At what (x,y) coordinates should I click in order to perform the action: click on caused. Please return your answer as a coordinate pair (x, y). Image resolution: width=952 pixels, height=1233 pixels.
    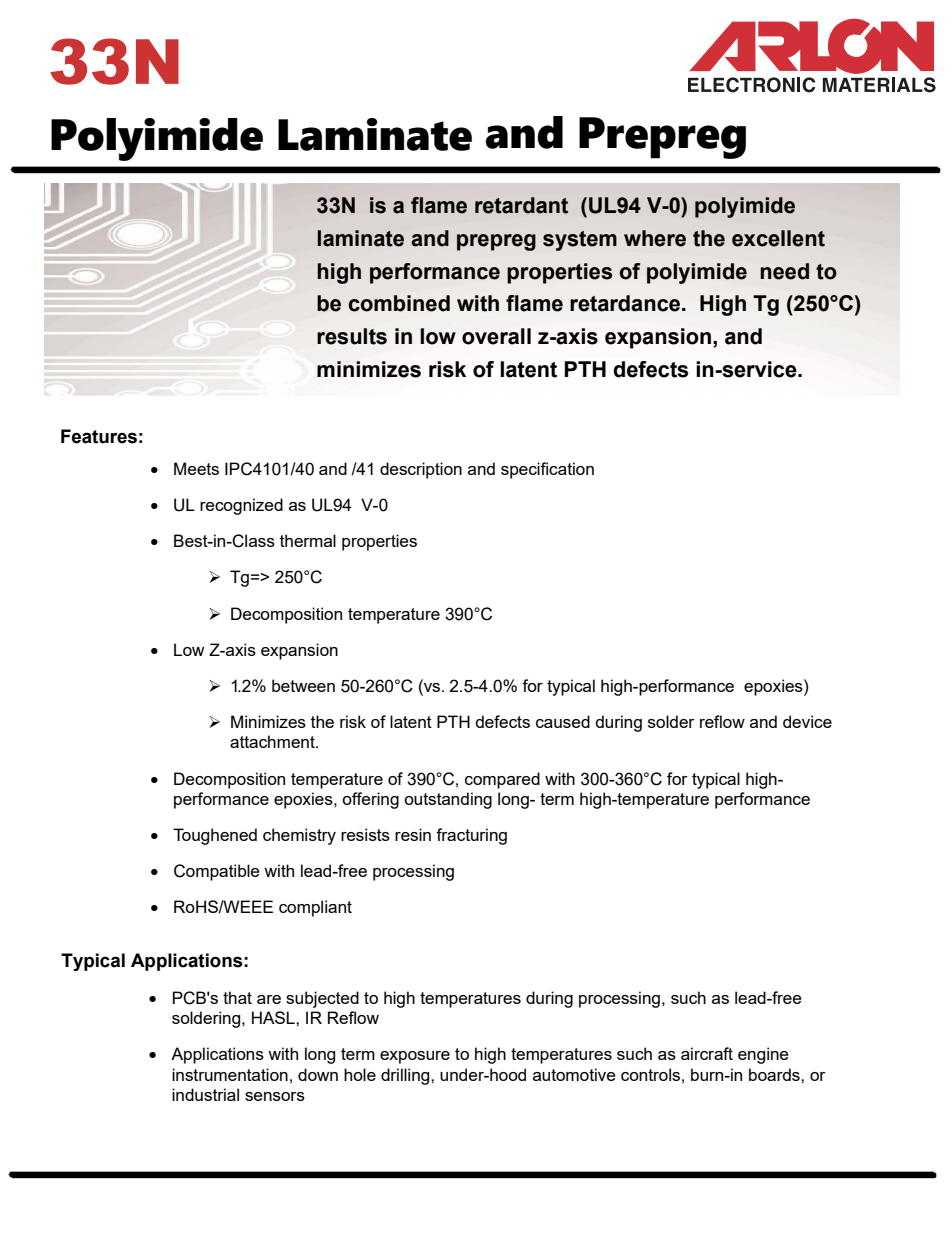
    Looking at the image, I should click on (563, 721).
